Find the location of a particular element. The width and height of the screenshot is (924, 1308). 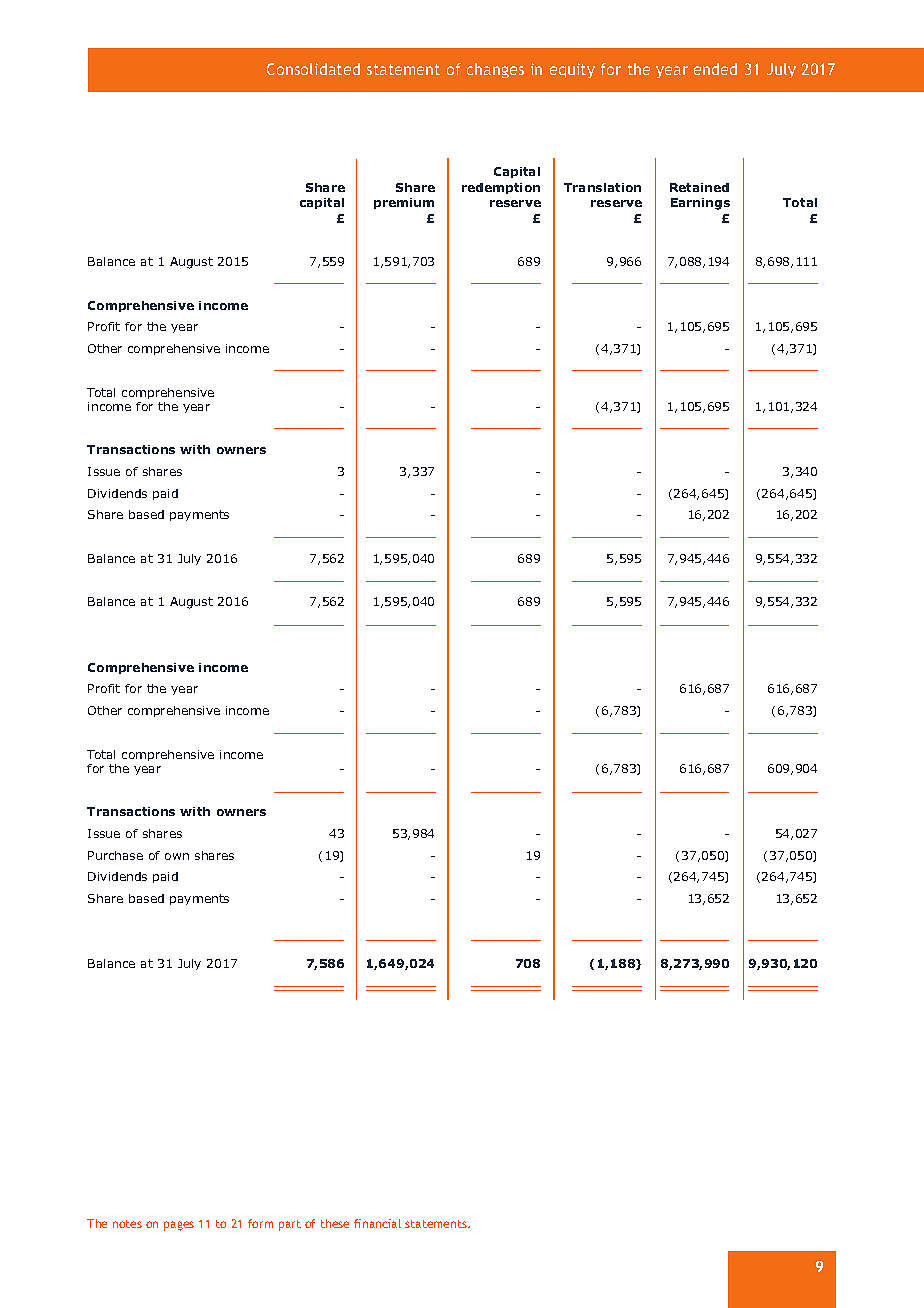

pages is located at coordinates (179, 1226).
